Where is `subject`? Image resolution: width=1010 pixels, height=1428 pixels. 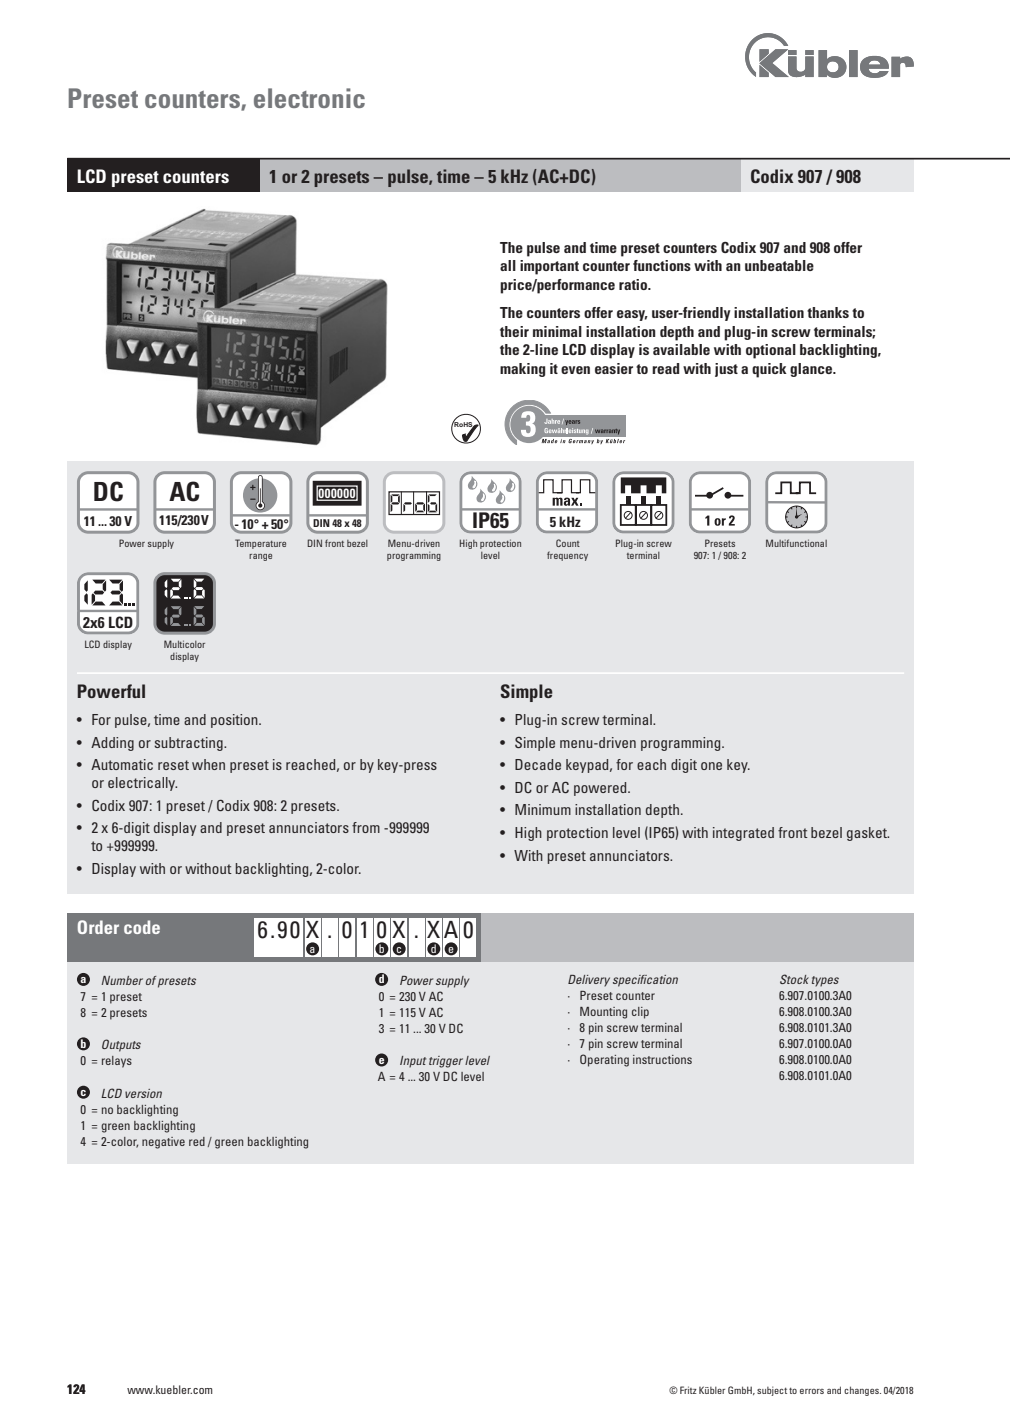 subject is located at coordinates (772, 1391).
